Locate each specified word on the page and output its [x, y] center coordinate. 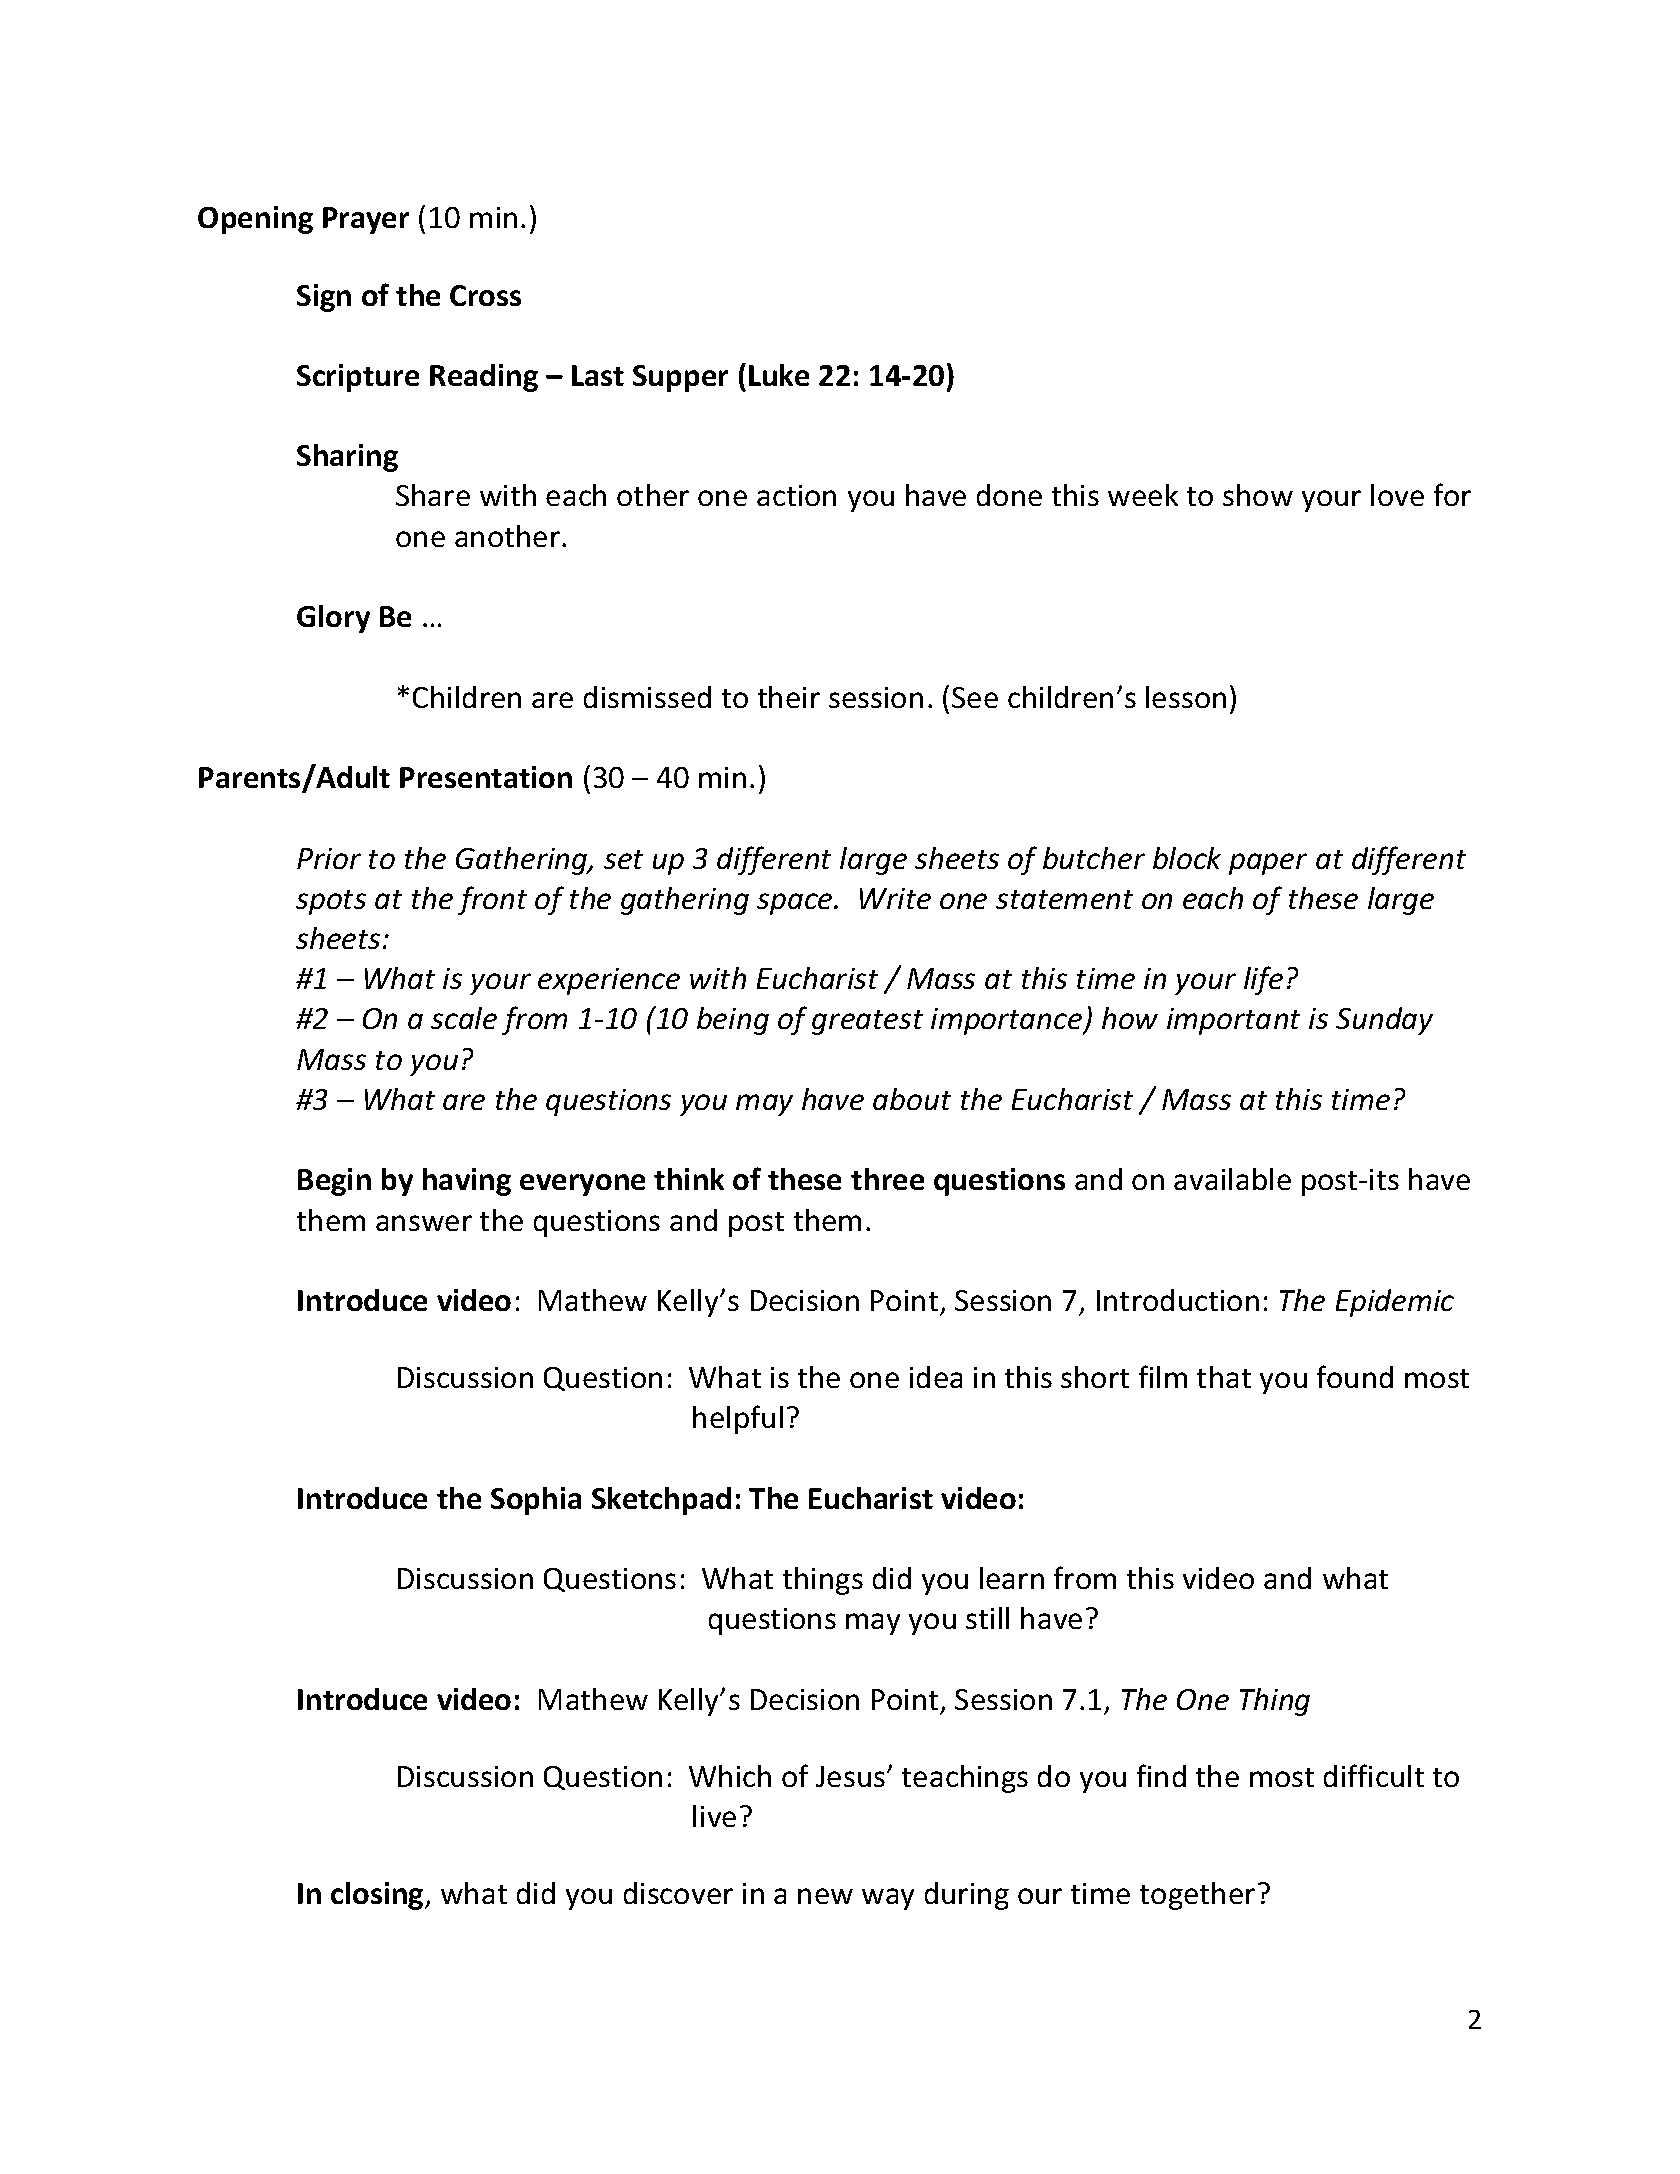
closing [378, 1896]
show [1258, 495]
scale [464, 1018]
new [825, 1896]
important [1233, 1021]
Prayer [366, 220]
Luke [779, 375]
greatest [867, 1022]
